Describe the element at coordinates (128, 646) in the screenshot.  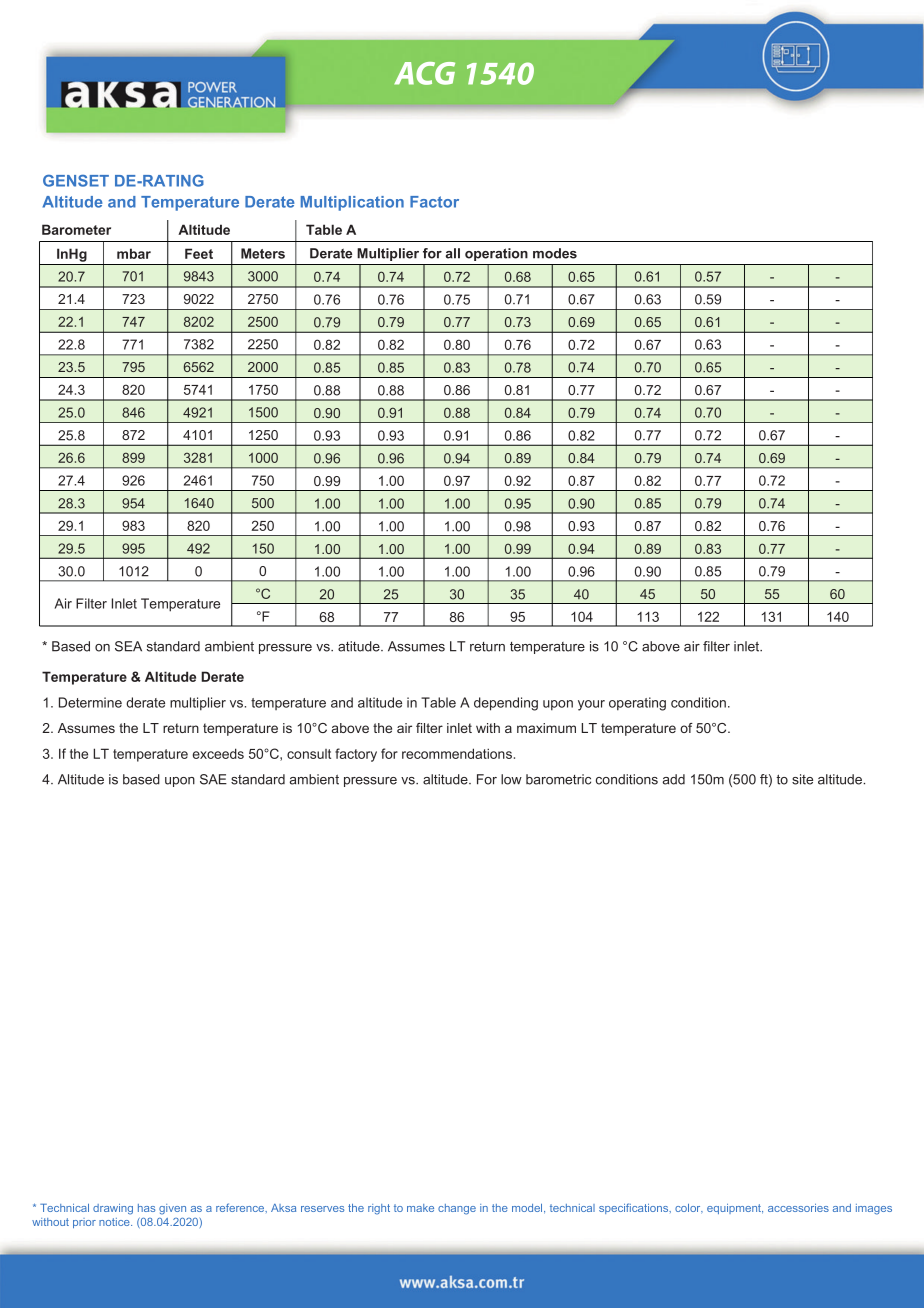
I see `SEA` at that location.
